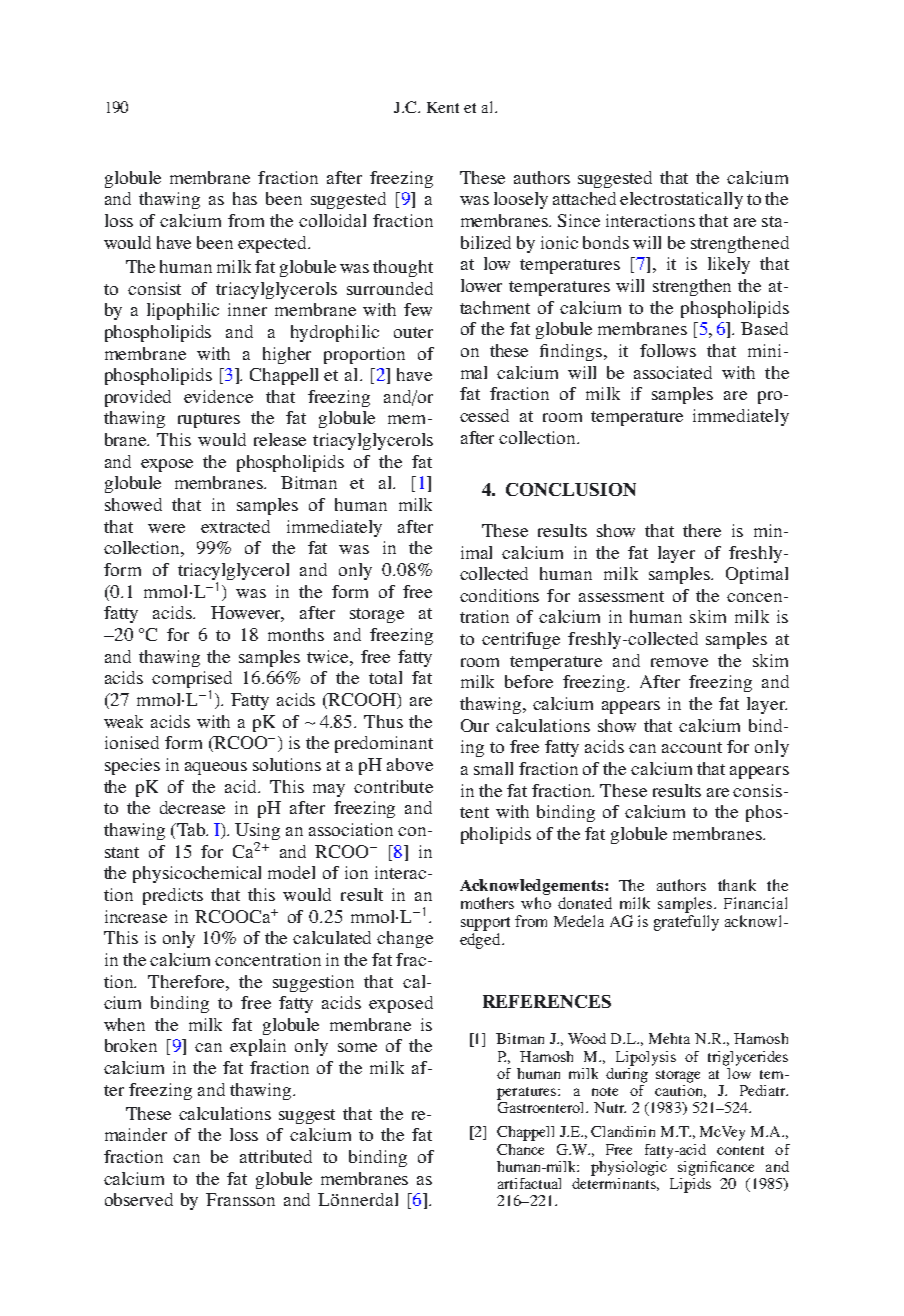 The height and width of the screenshot is (1316, 904). Describe the element at coordinates (385, 677) in the screenshot. I see `total` at that location.
